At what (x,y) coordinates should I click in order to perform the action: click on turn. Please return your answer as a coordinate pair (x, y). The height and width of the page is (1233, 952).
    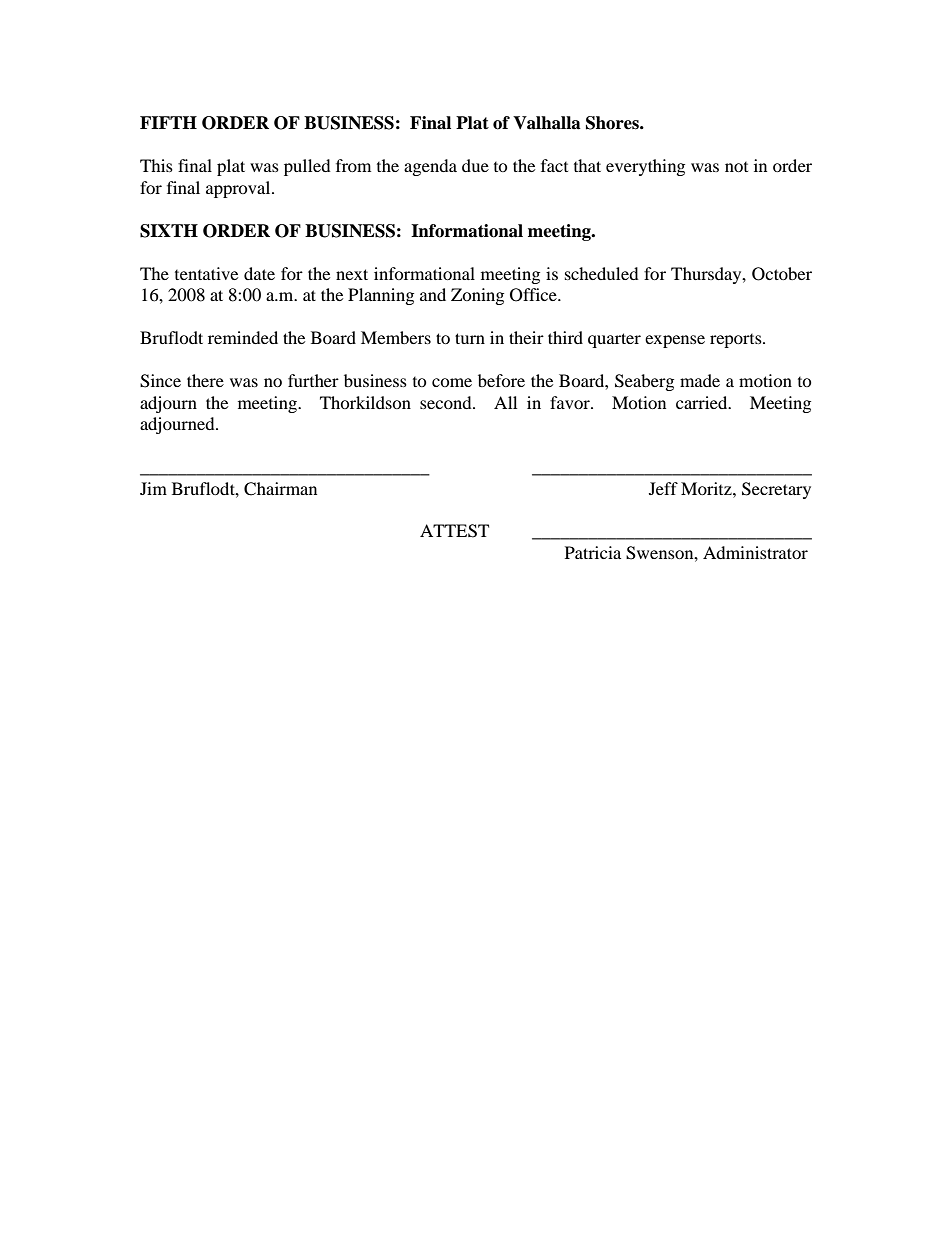
    Looking at the image, I should click on (470, 338).
